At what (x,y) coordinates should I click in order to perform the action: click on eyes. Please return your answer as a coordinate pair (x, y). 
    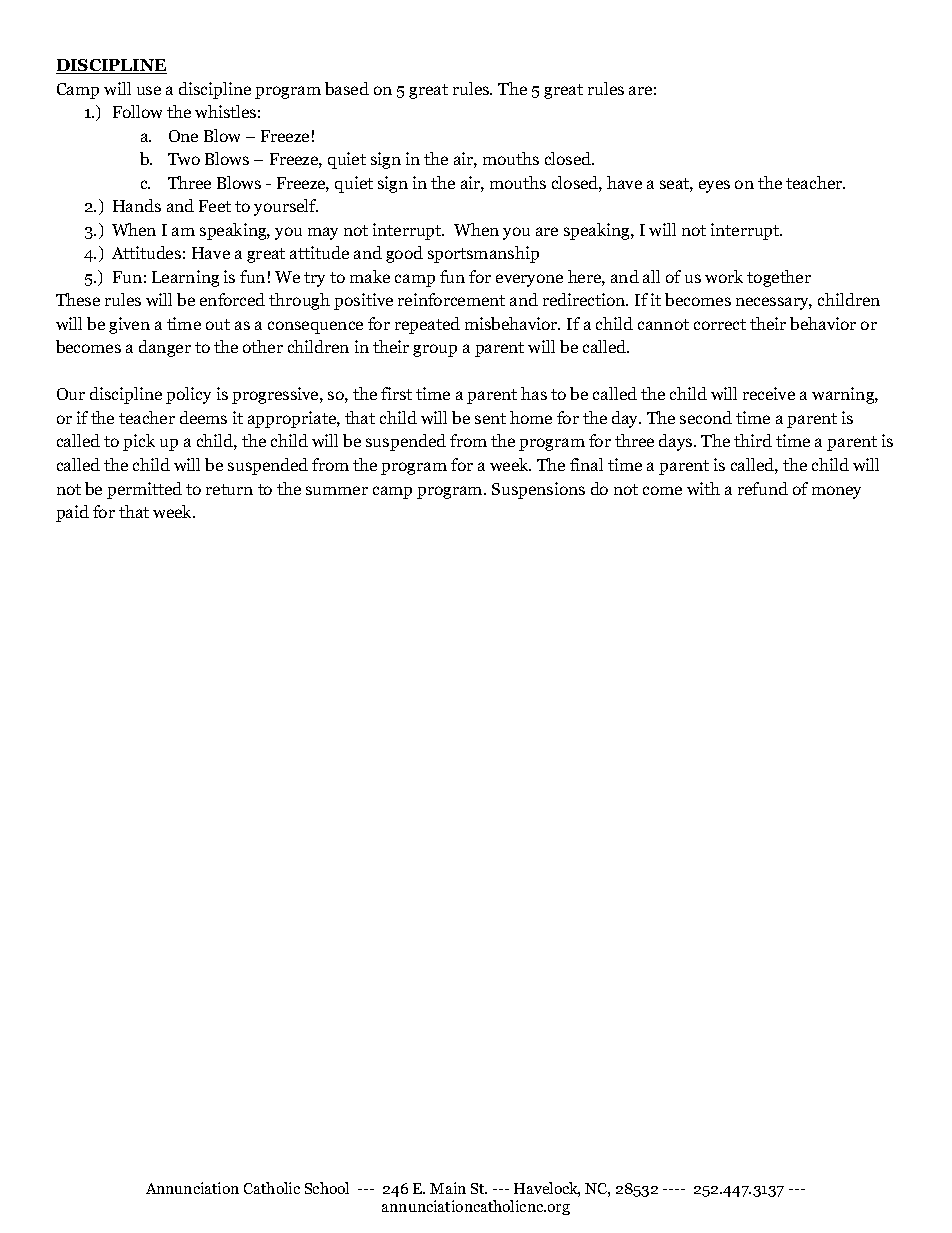
    Looking at the image, I should click on (714, 186).
